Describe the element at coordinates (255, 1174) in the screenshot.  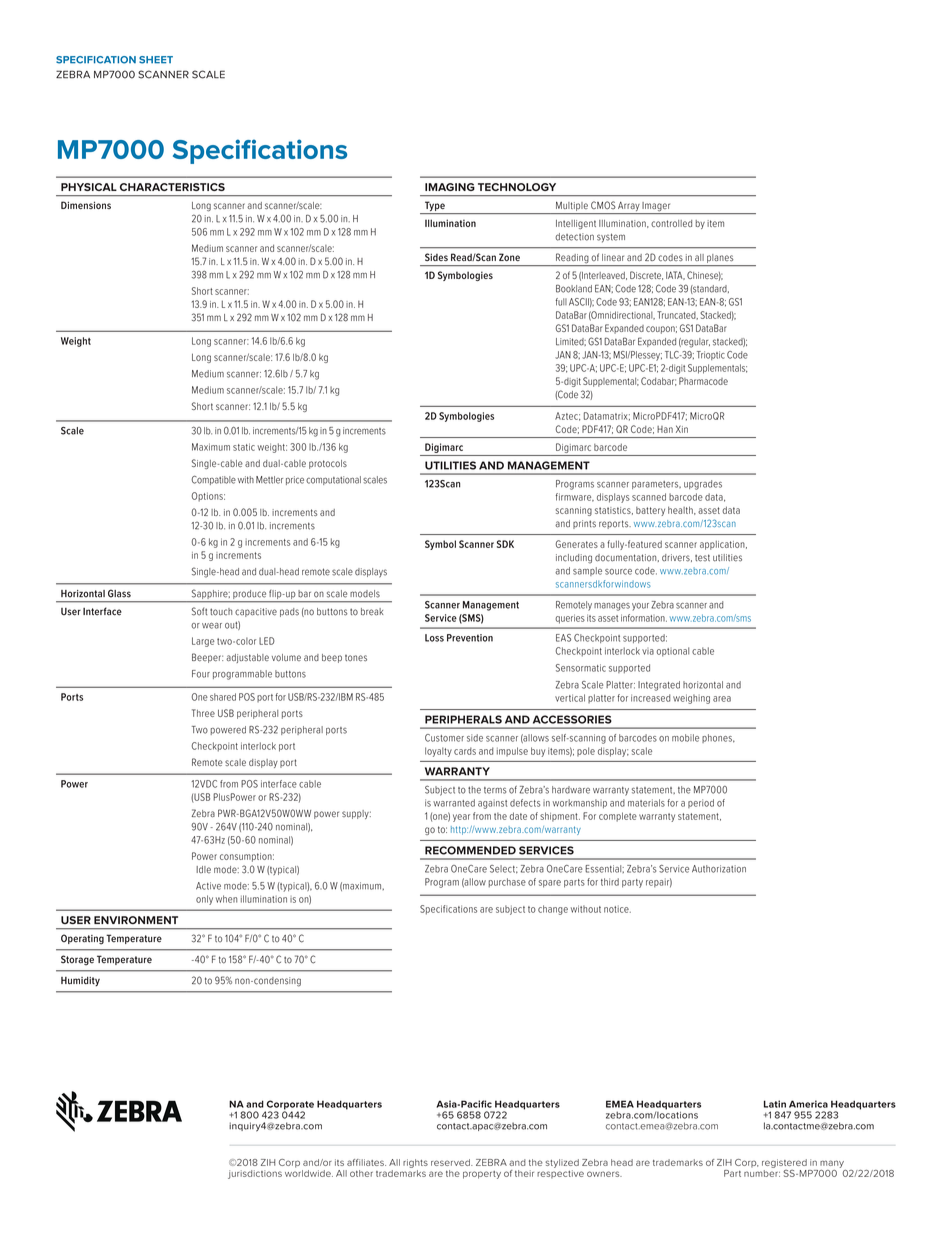
I see `jurisdictions` at that location.
